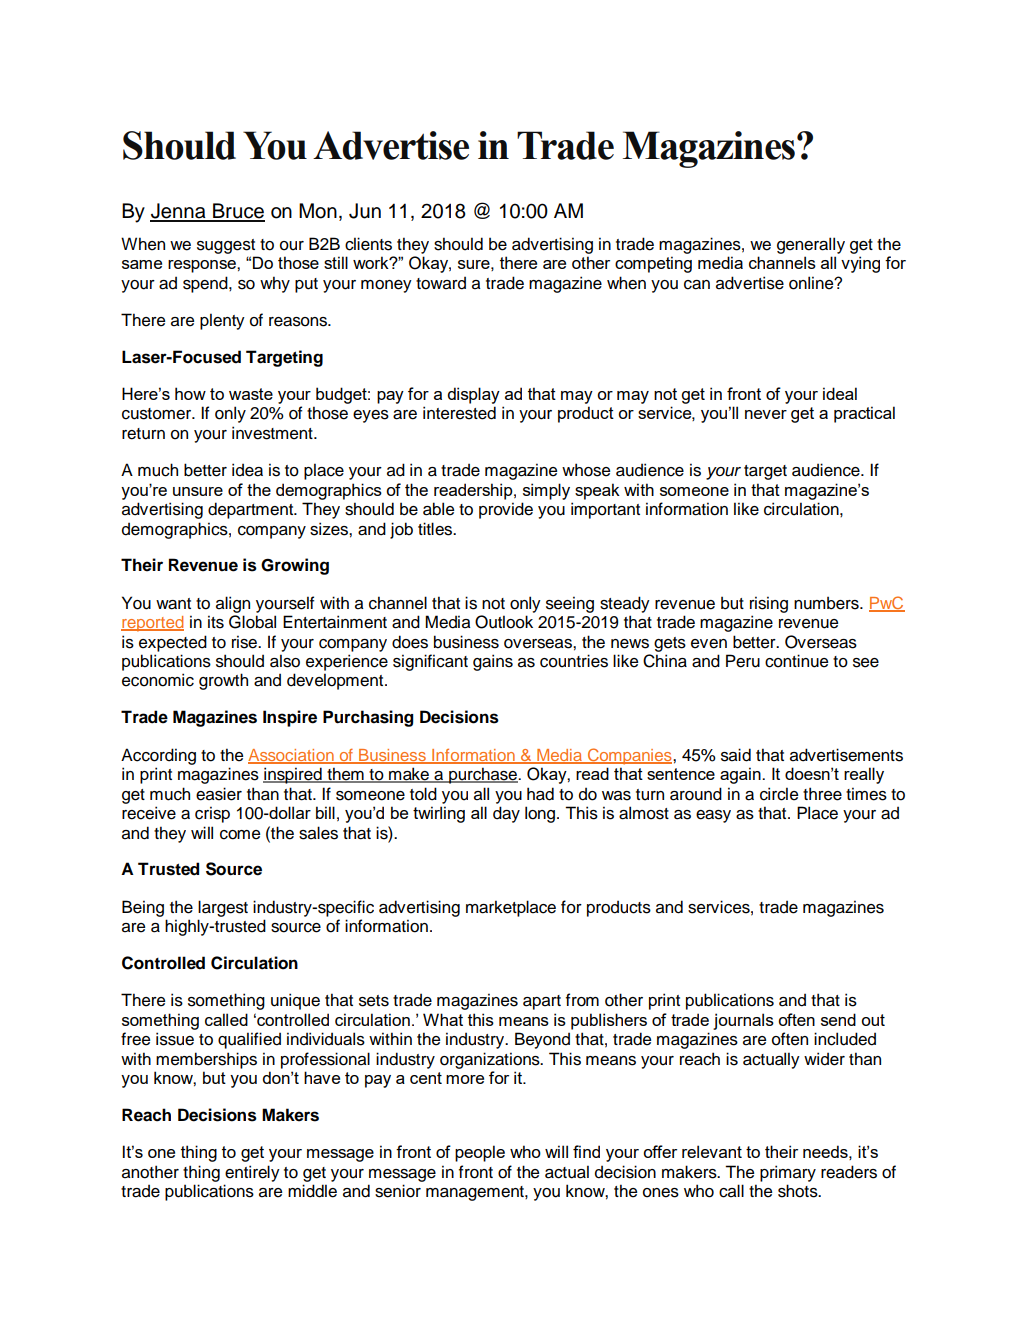 The width and height of the document is (1033, 1337). Describe the element at coordinates (252, 510) in the document. I see `department` at that location.
